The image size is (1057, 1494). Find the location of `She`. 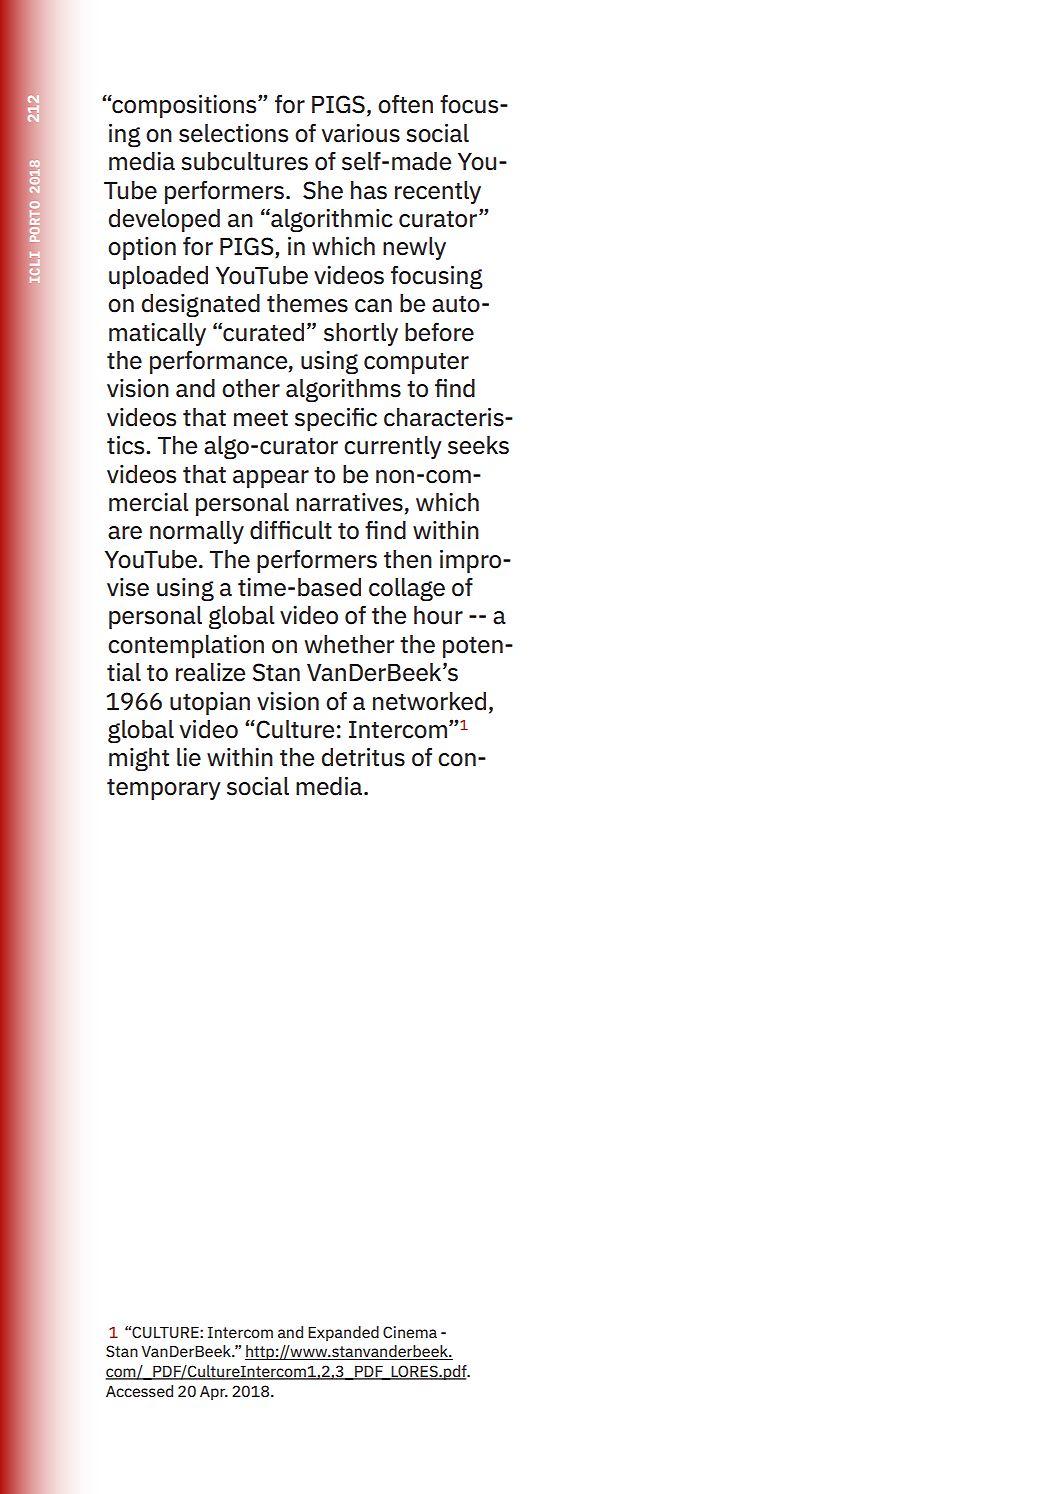

She is located at coordinates (323, 190).
